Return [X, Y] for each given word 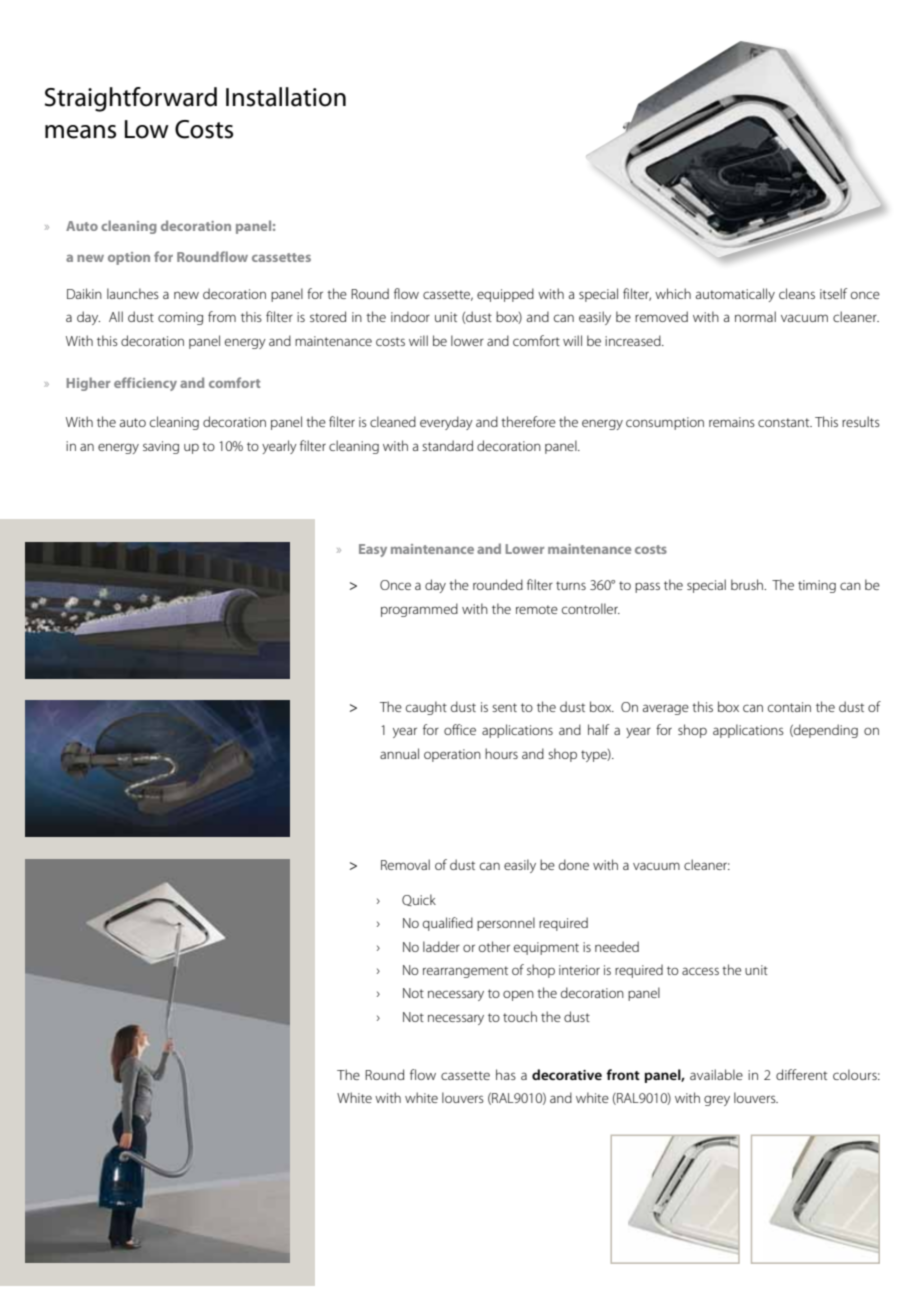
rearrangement [465, 972]
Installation [286, 97]
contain [789, 707]
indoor [410, 316]
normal [755, 316]
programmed [419, 610]
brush [748, 584]
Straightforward [131, 99]
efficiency [145, 384]
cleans [797, 293]
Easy [373, 550]
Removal [405, 864]
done [574, 864]
